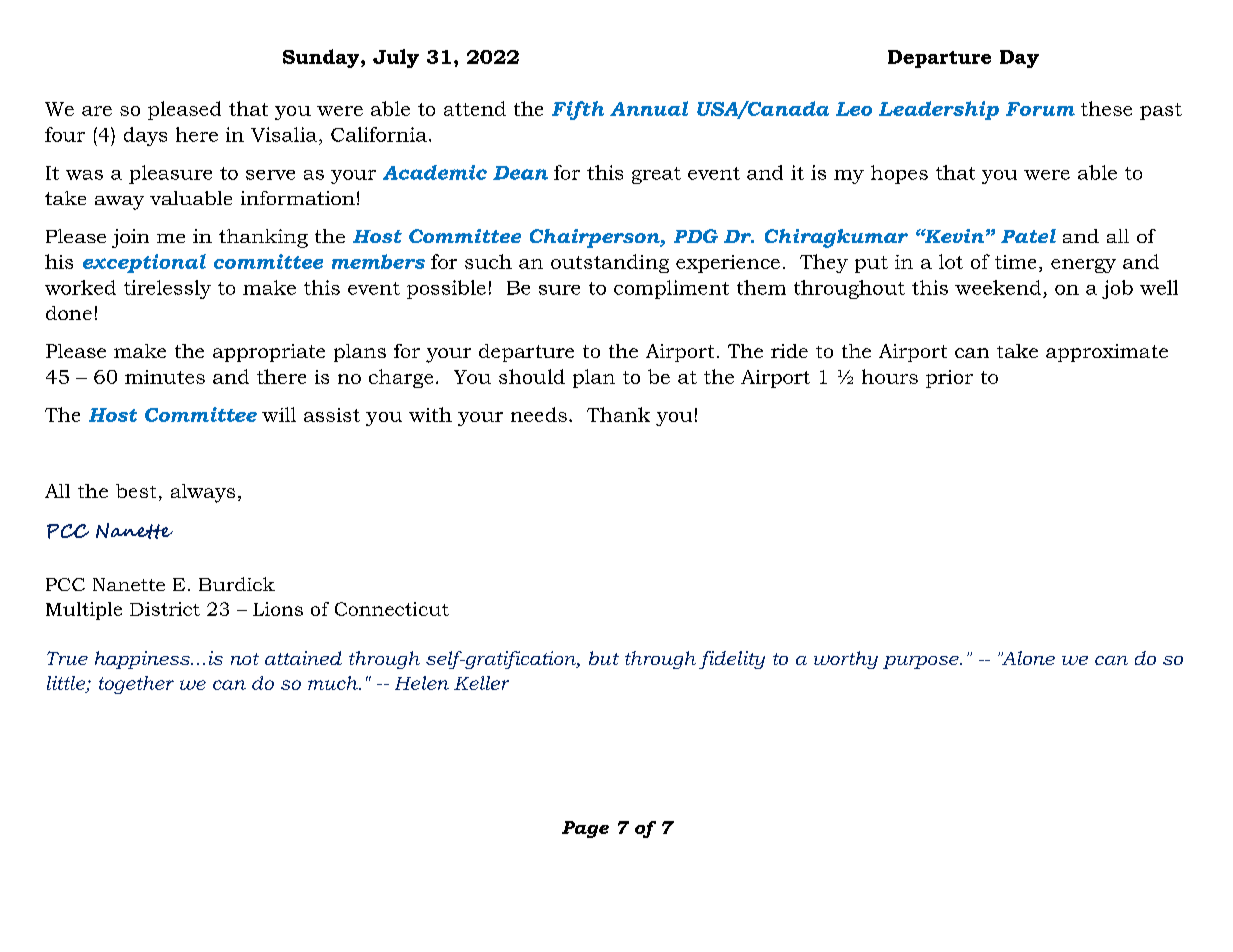  What do you see at coordinates (237, 584) in the screenshot?
I see `Burdick` at bounding box center [237, 584].
